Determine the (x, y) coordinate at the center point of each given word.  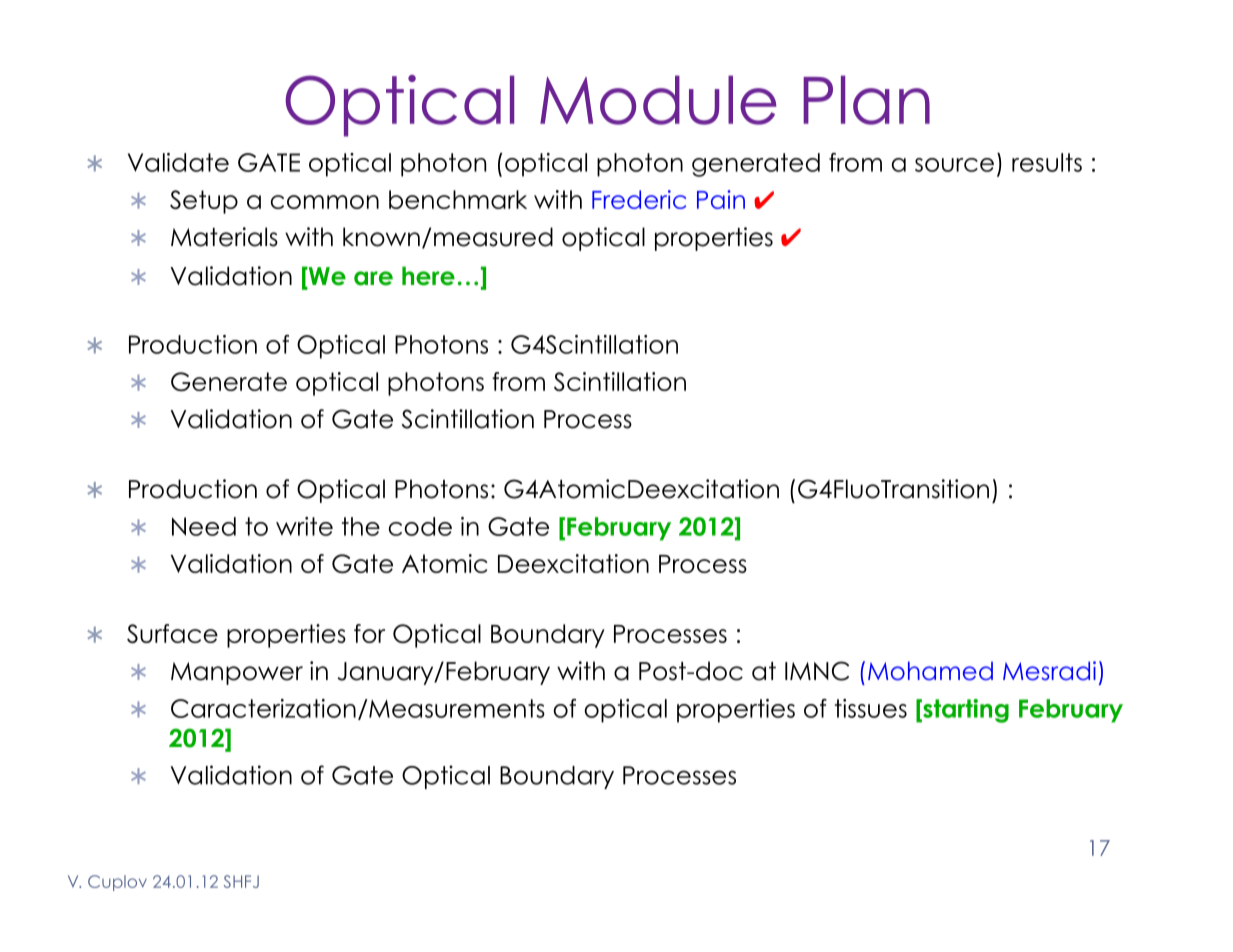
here (428, 276)
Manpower (237, 673)
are (373, 278)
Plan (866, 100)
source (954, 165)
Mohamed (930, 671)
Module (658, 100)
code (420, 526)
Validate (178, 162)
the (361, 526)
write (304, 526)
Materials (224, 237)
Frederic (639, 199)
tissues (871, 708)
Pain (721, 199)
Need (204, 526)
